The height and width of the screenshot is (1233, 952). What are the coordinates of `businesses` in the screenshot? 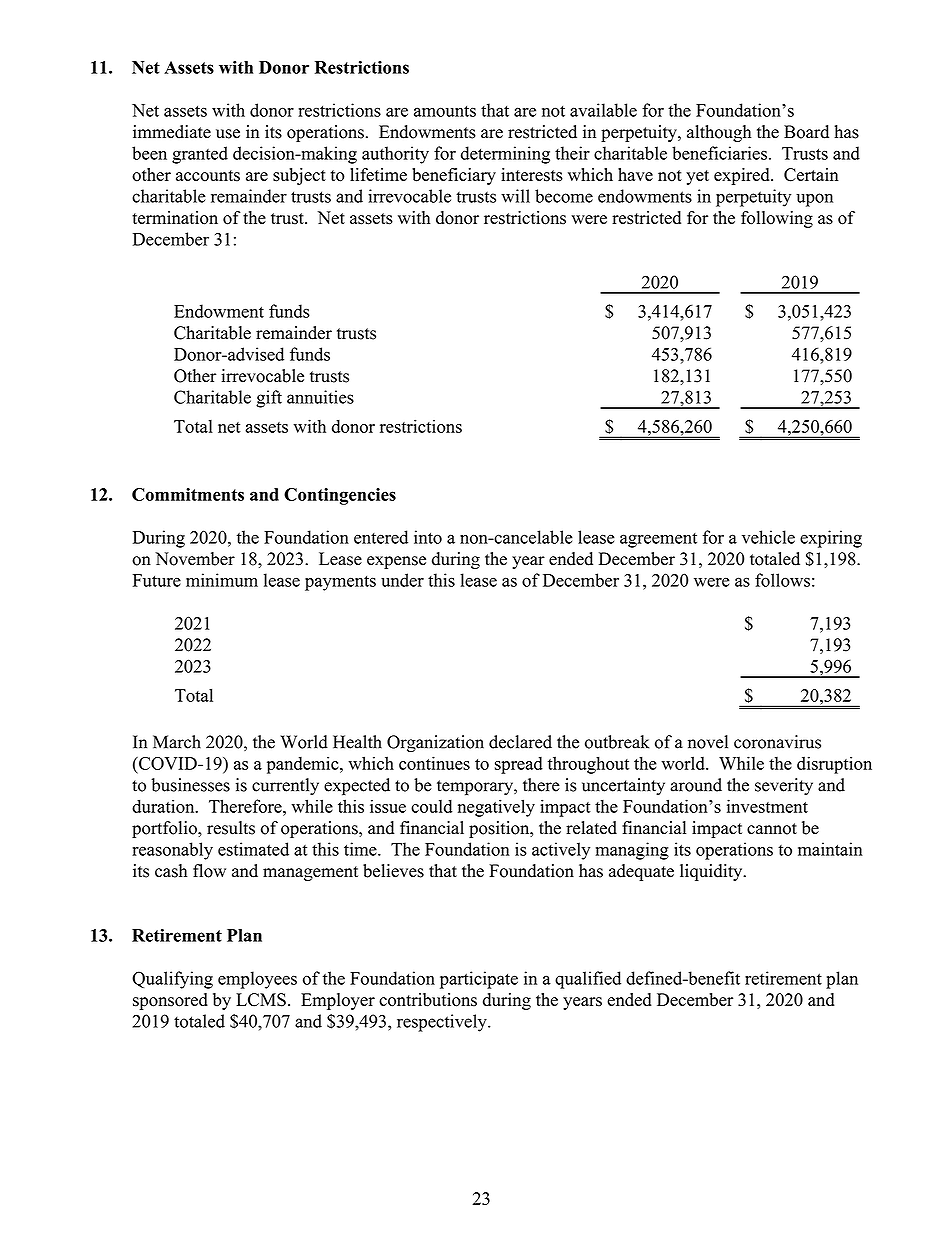 It's located at (190, 785).
